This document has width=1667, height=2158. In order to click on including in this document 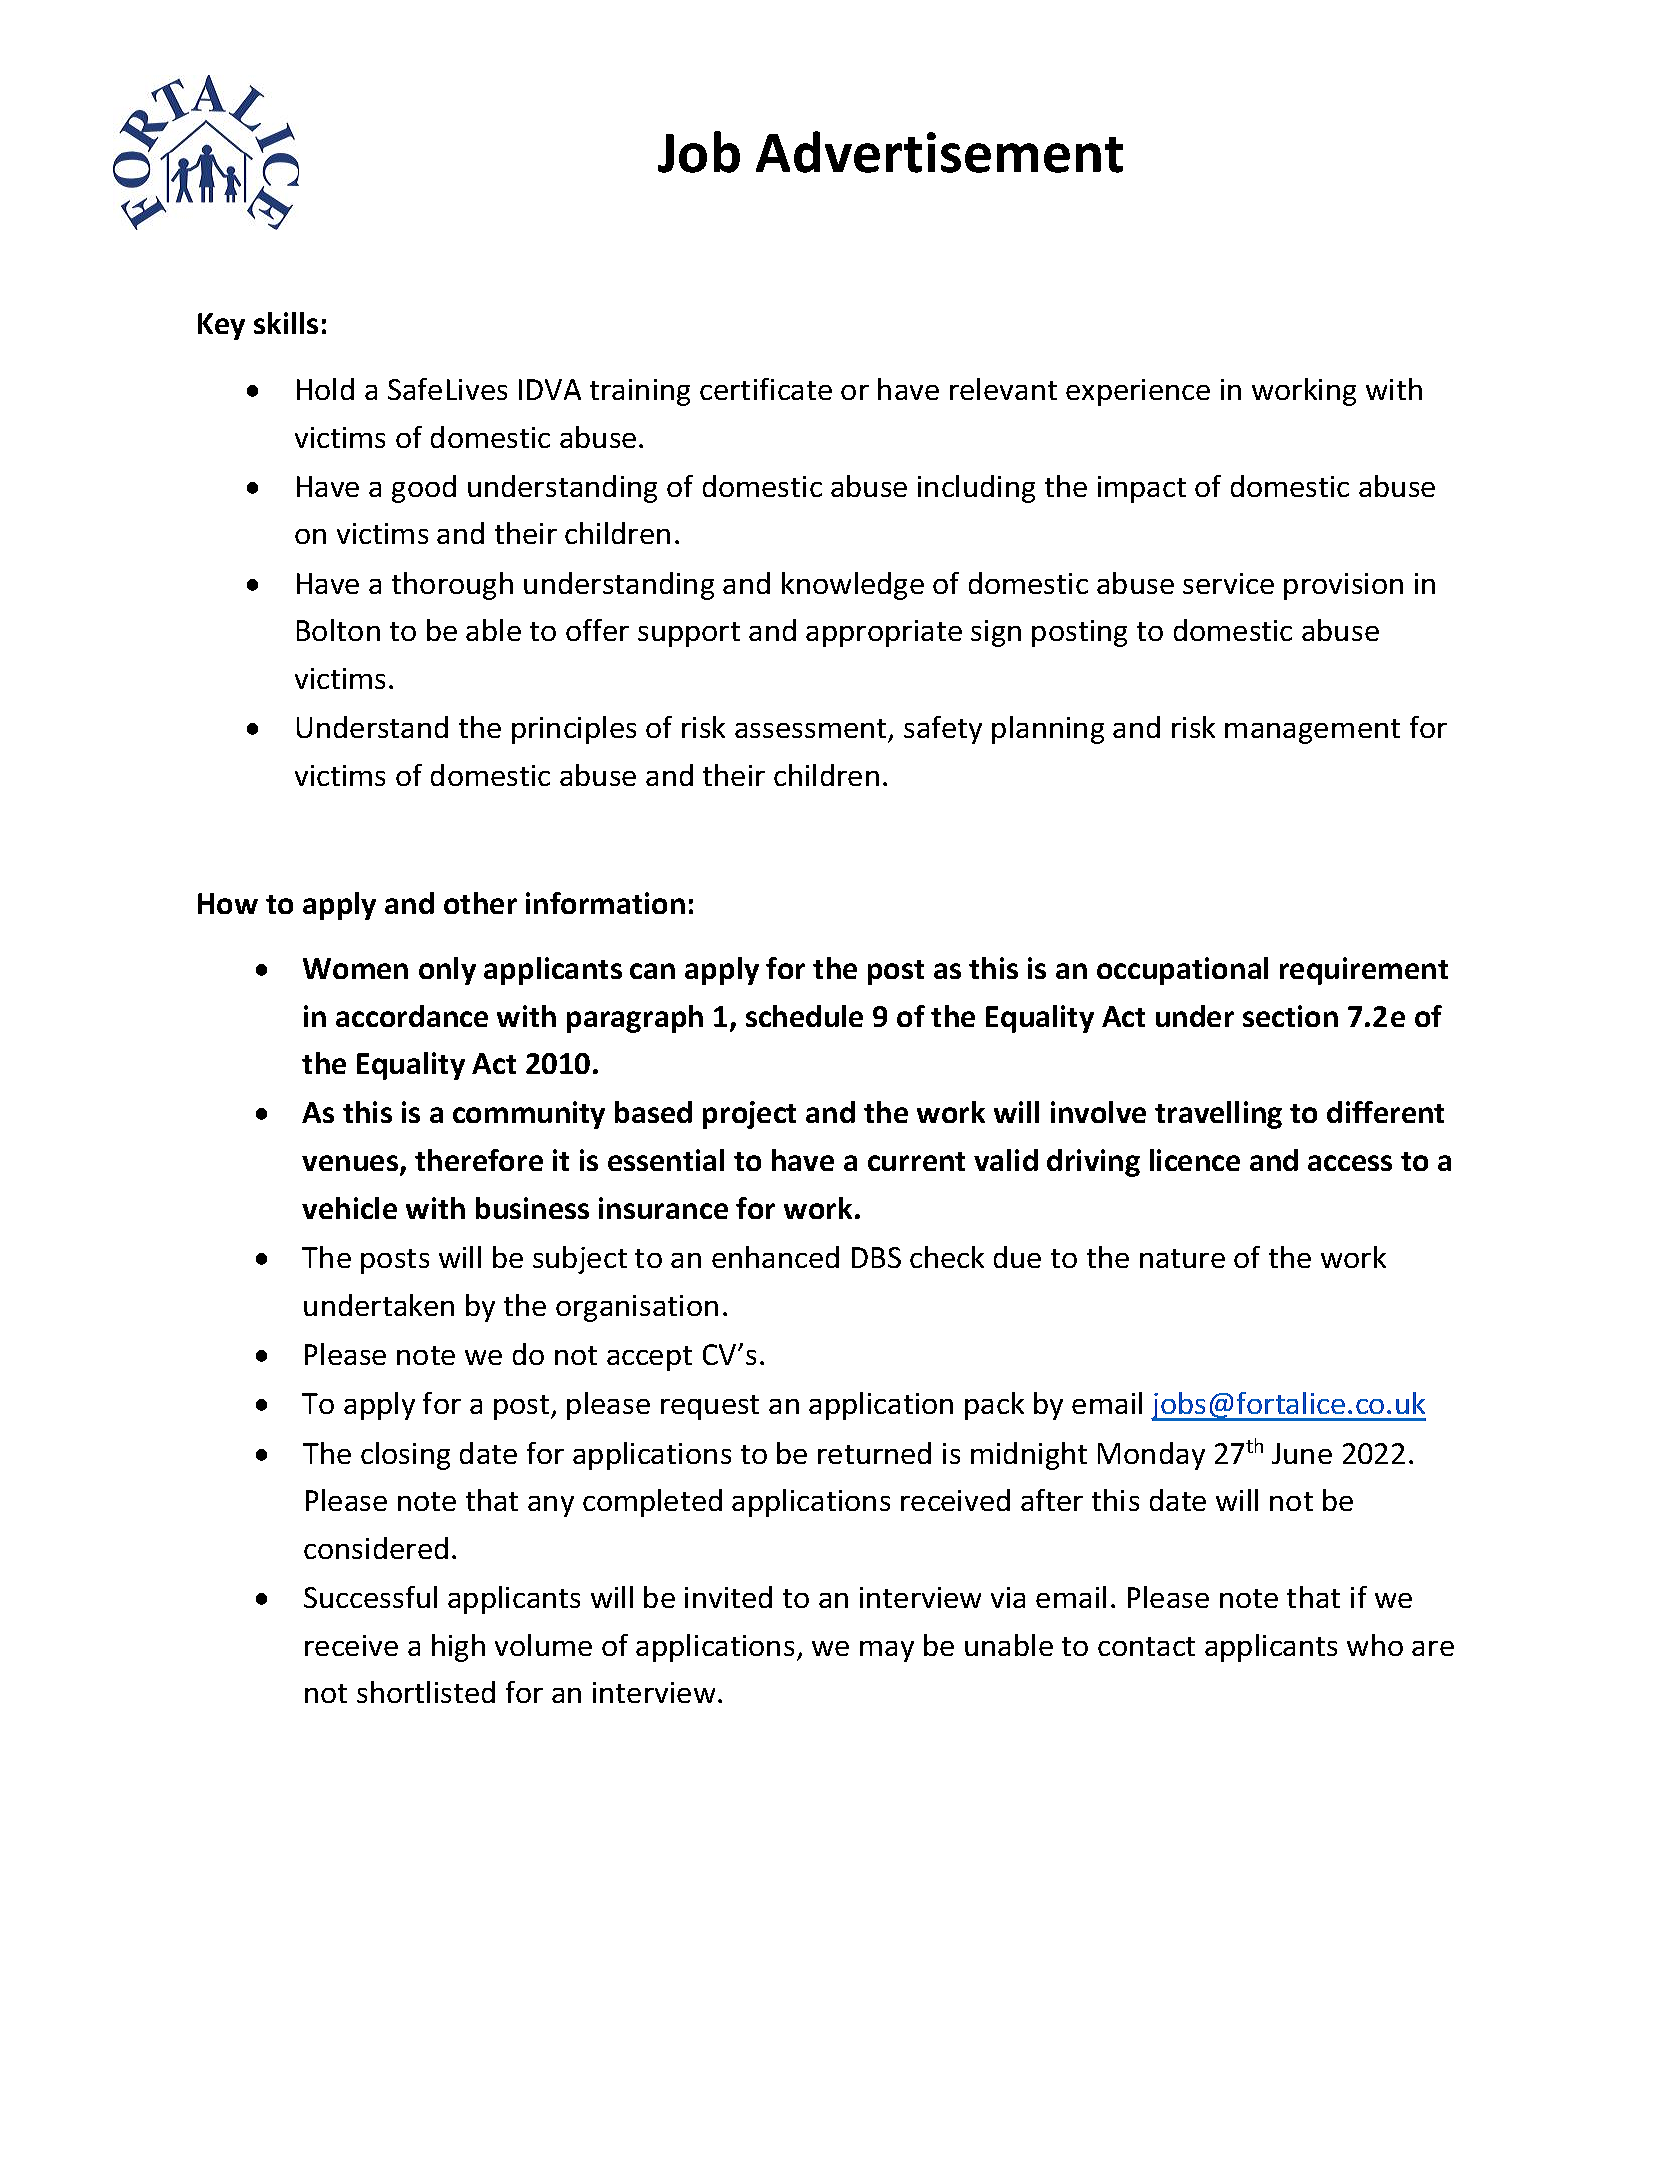, I will do `click(976, 489)`.
